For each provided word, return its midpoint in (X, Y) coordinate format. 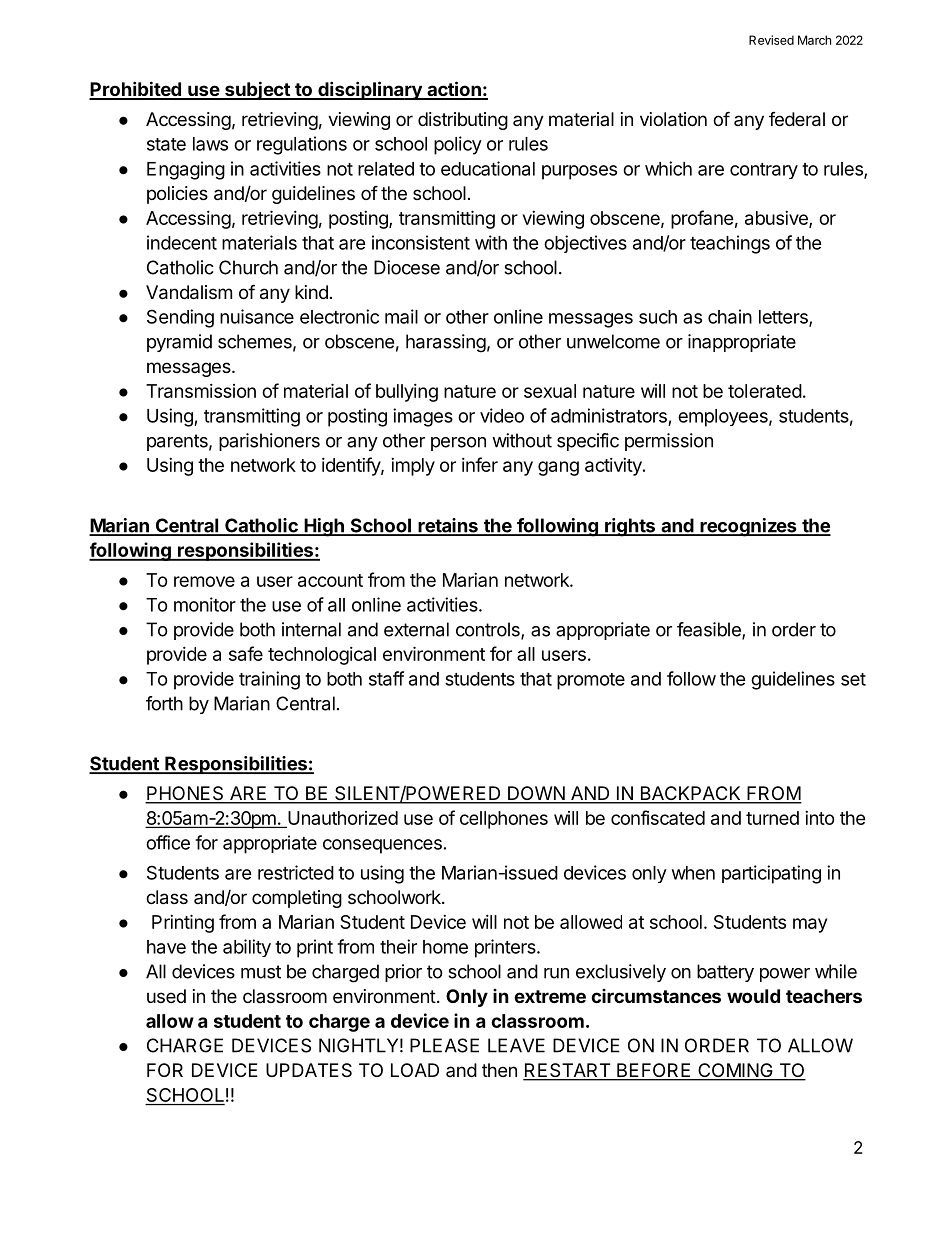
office (168, 842)
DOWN (536, 794)
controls (489, 630)
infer (480, 464)
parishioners (269, 442)
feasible (710, 630)
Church (248, 267)
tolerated (765, 391)
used (166, 996)
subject (257, 90)
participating (771, 874)
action (454, 90)
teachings (730, 244)
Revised (771, 40)
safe (246, 653)
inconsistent (421, 242)
